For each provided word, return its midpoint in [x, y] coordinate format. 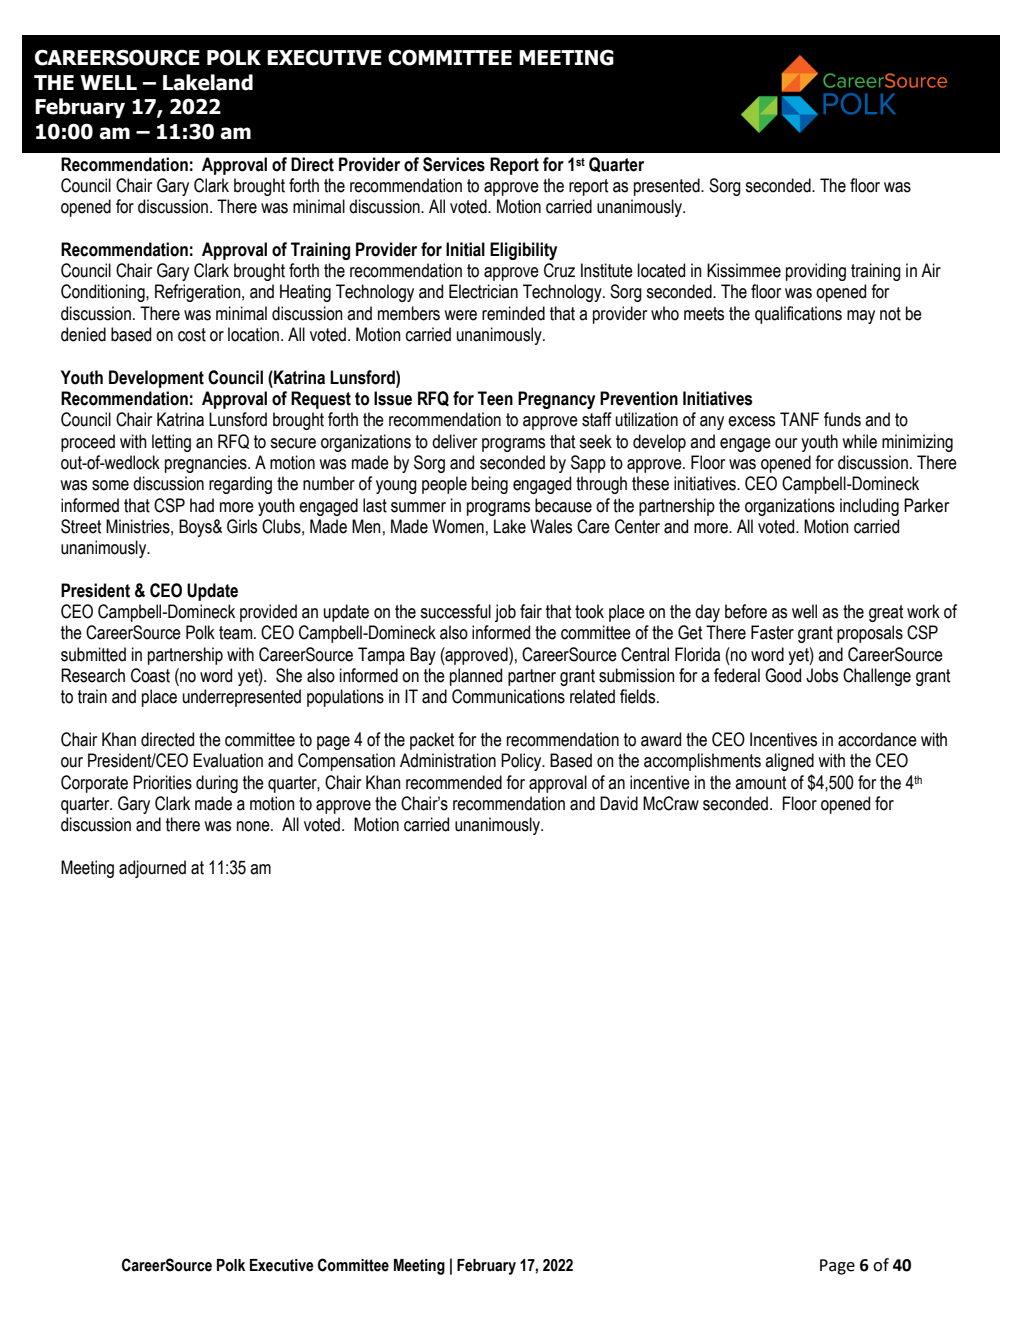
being [490, 485]
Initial [465, 249]
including [869, 507]
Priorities [162, 782]
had [202, 505]
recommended [454, 782]
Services [454, 164]
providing [816, 272]
